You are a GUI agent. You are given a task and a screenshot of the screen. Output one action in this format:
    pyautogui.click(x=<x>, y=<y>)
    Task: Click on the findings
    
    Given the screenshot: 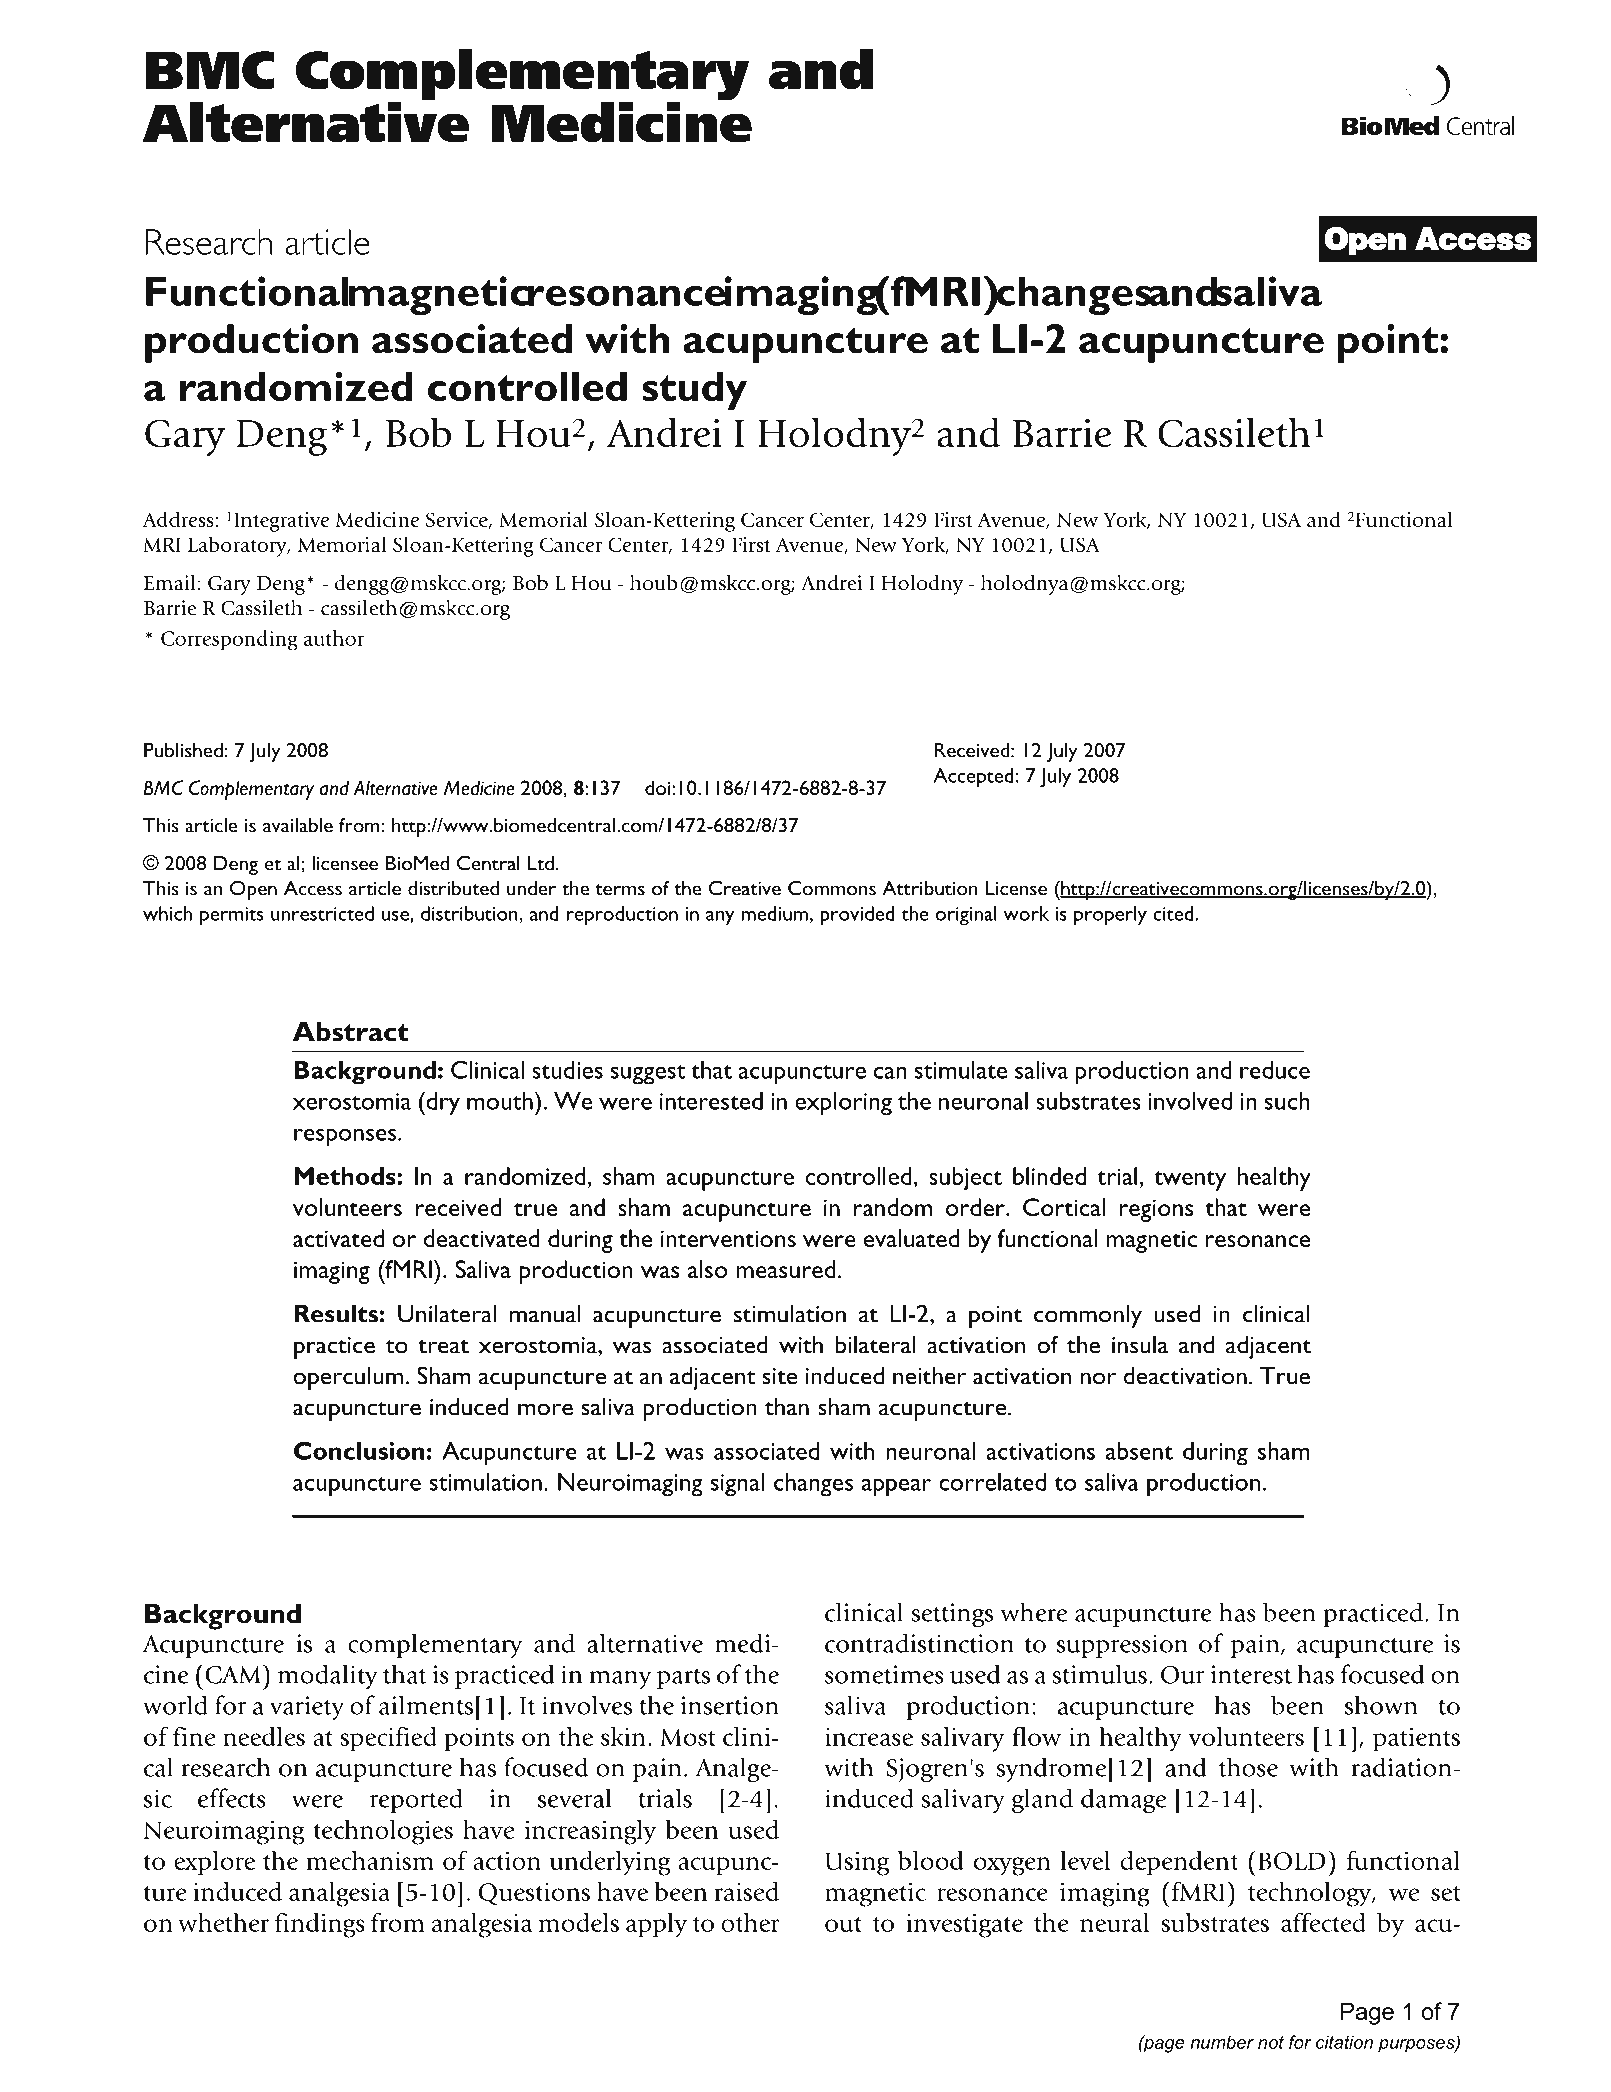 What is the action you would take?
    pyautogui.click(x=320, y=1925)
